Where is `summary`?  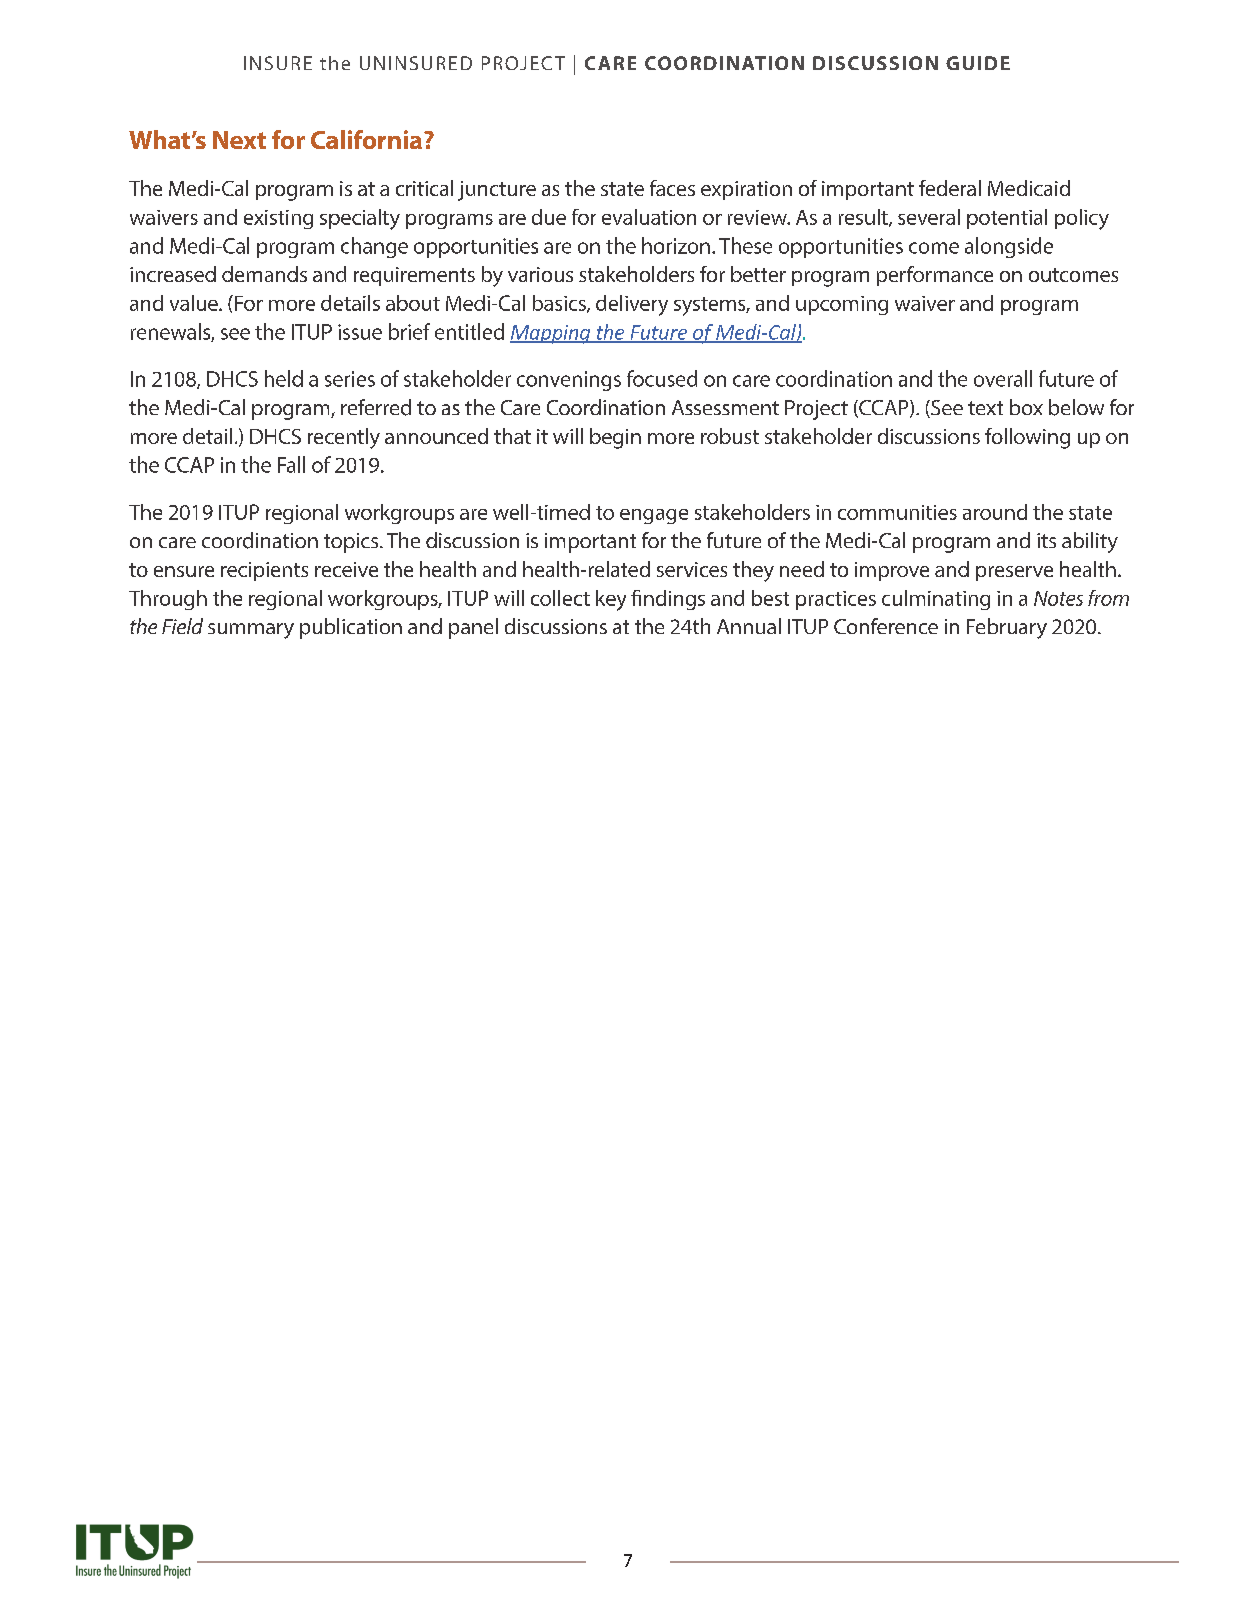
summary is located at coordinates (251, 631).
